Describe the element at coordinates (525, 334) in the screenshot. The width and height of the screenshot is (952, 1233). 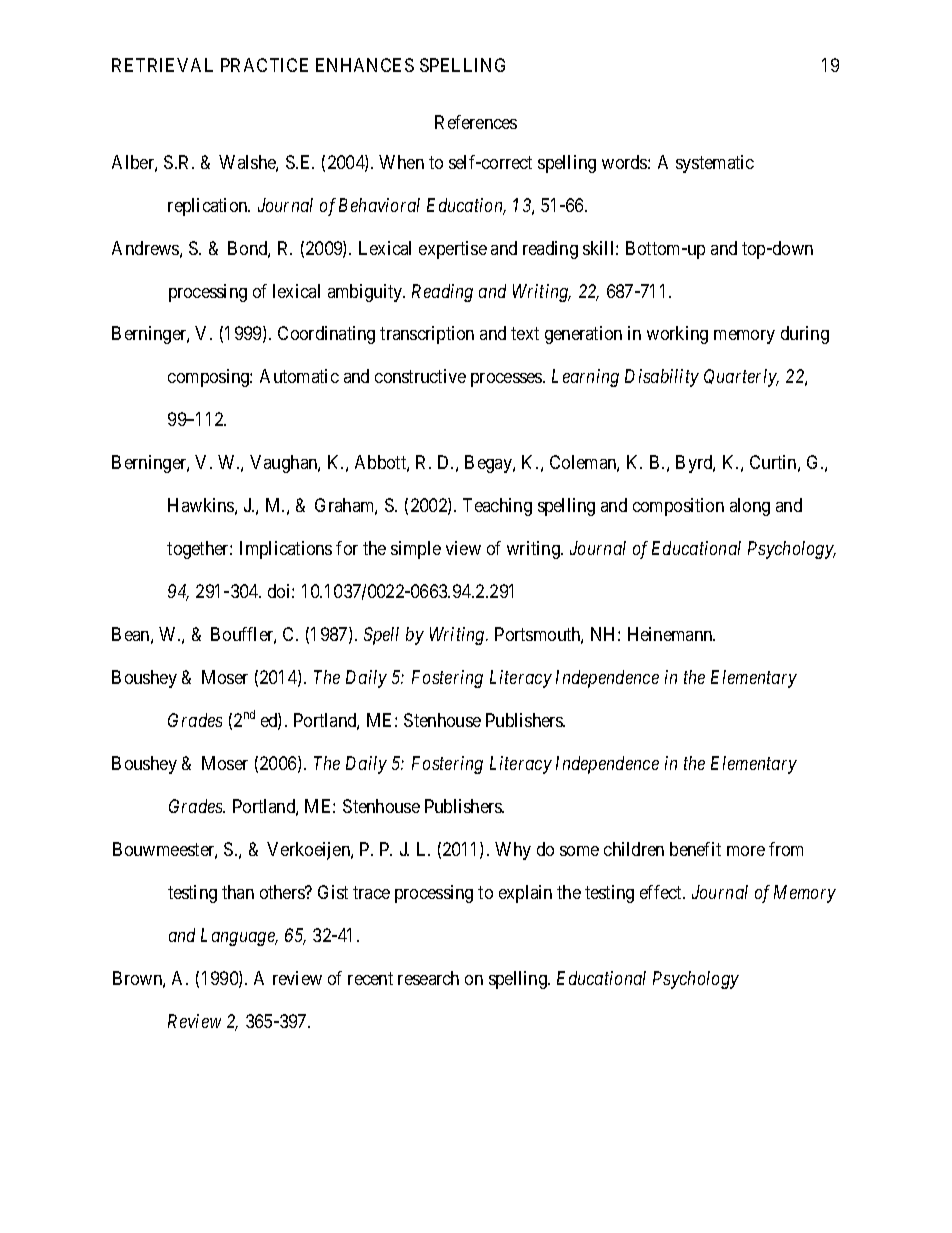
I see `text` at that location.
